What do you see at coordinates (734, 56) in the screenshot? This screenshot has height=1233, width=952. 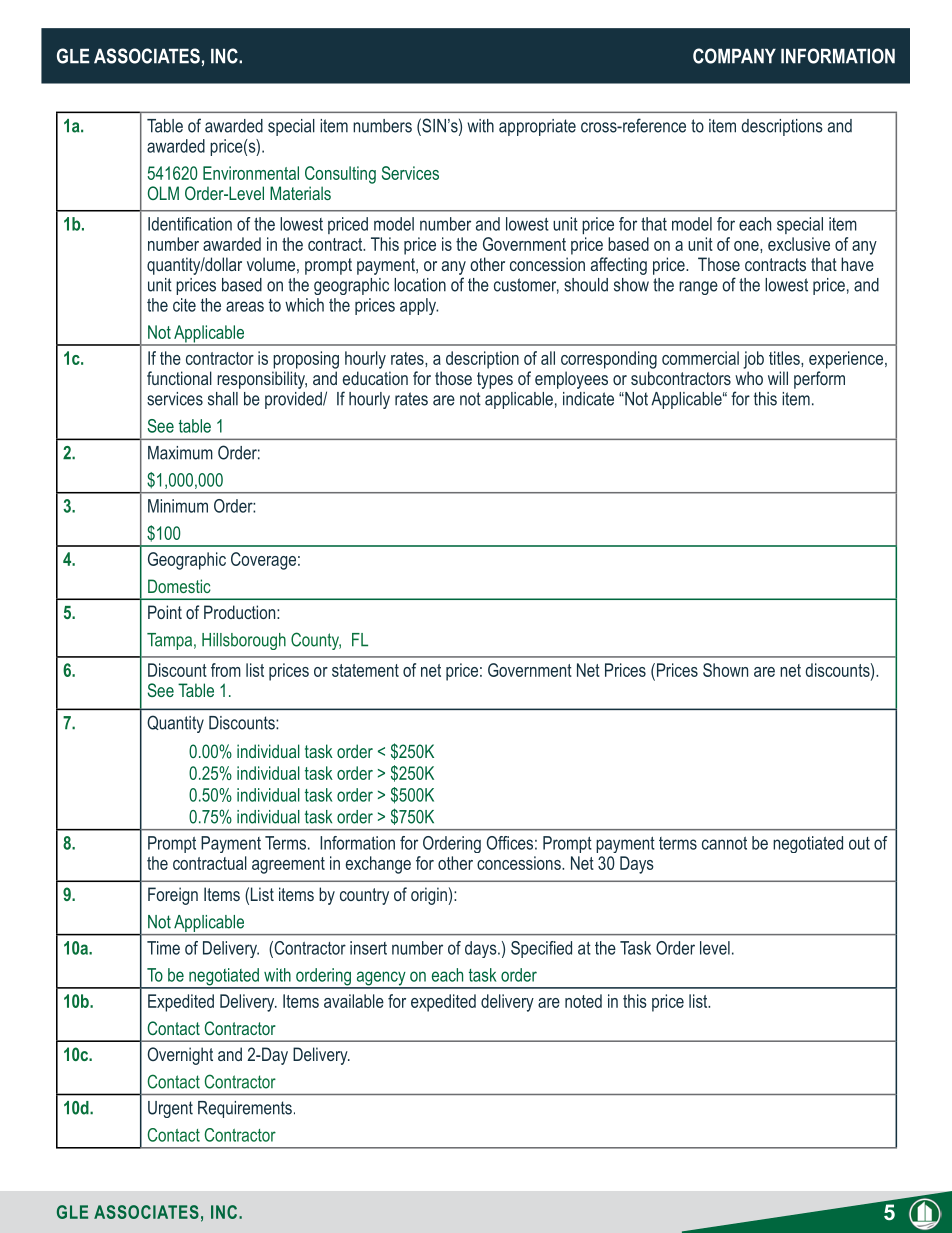 I see `COMPANY` at bounding box center [734, 56].
